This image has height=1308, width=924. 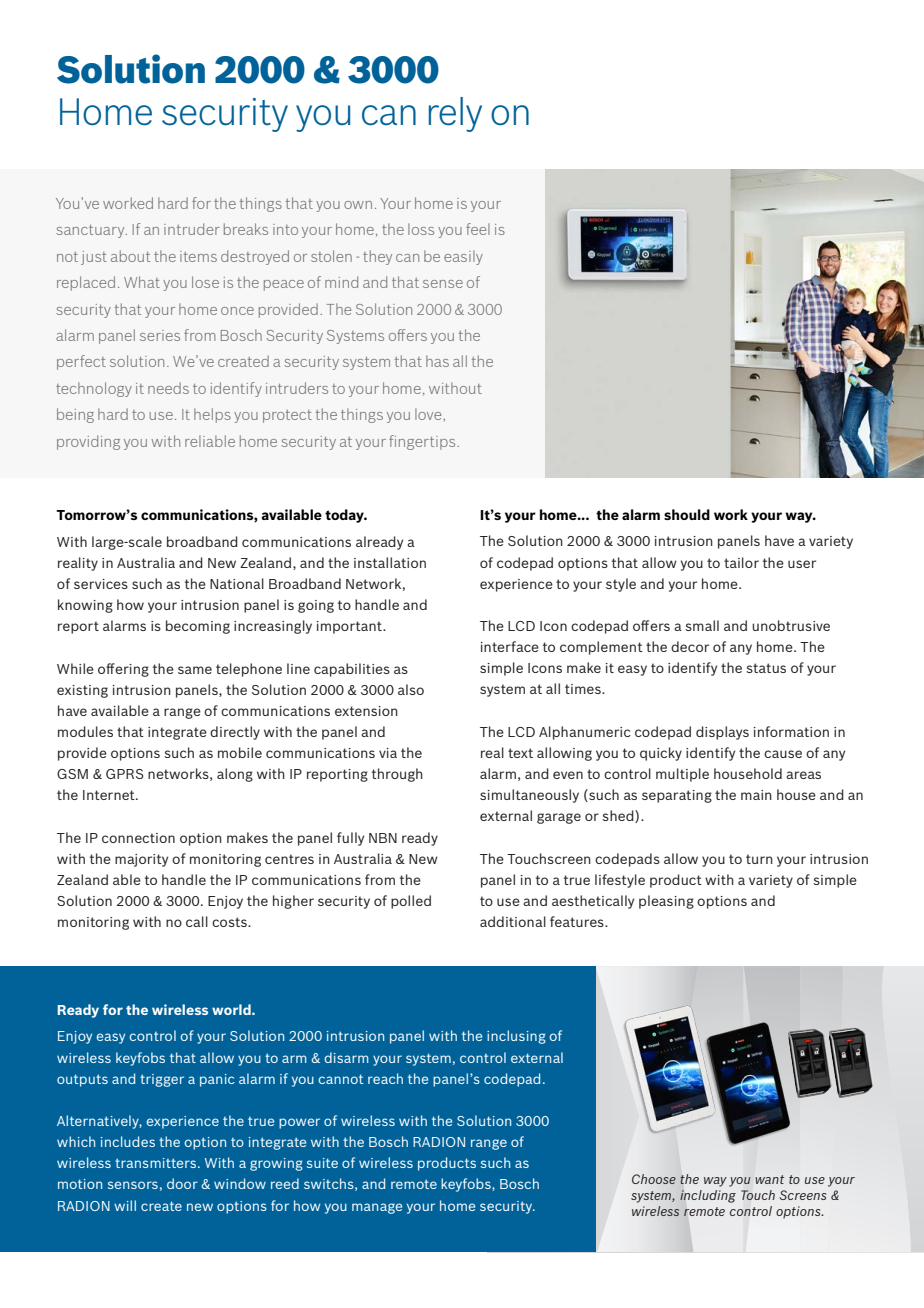 I want to click on feel, so click(x=478, y=229).
